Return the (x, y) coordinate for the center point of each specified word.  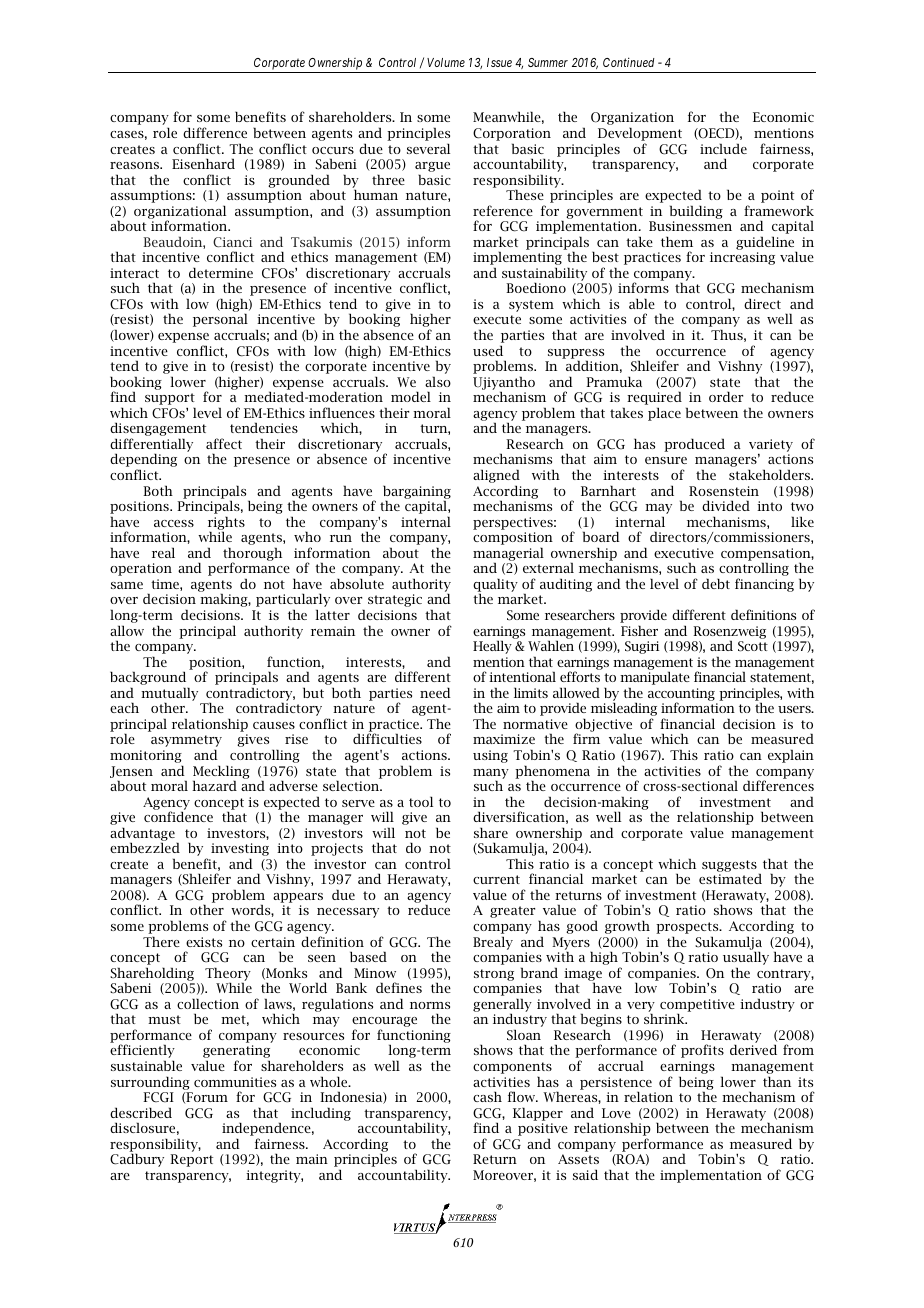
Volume (446, 62)
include (723, 148)
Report (191, 1160)
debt (716, 583)
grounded (299, 182)
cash (487, 1096)
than (777, 1081)
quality (495, 586)
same (127, 585)
